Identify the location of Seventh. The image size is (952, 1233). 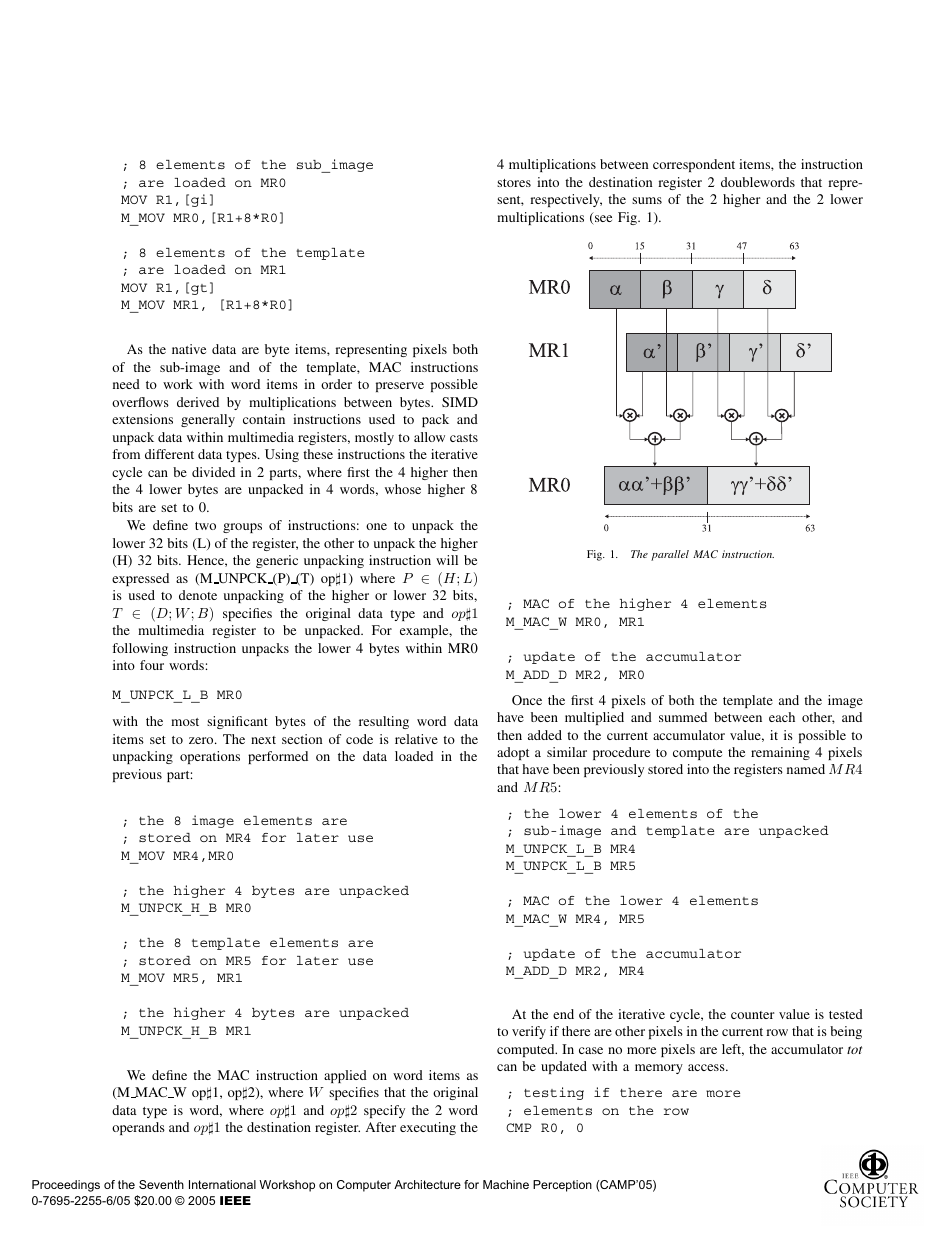
(161, 1184).
